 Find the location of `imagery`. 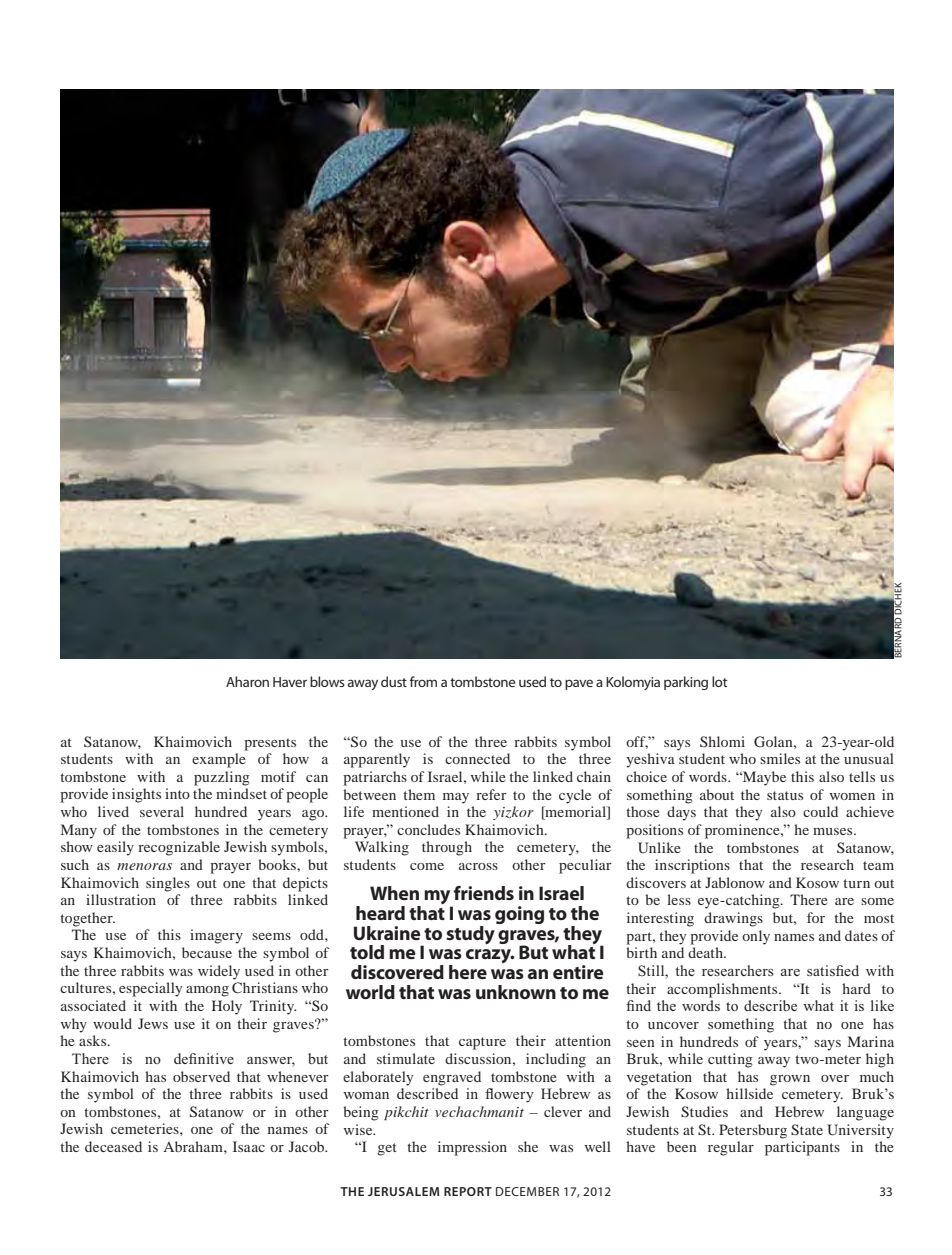

imagery is located at coordinates (216, 936).
